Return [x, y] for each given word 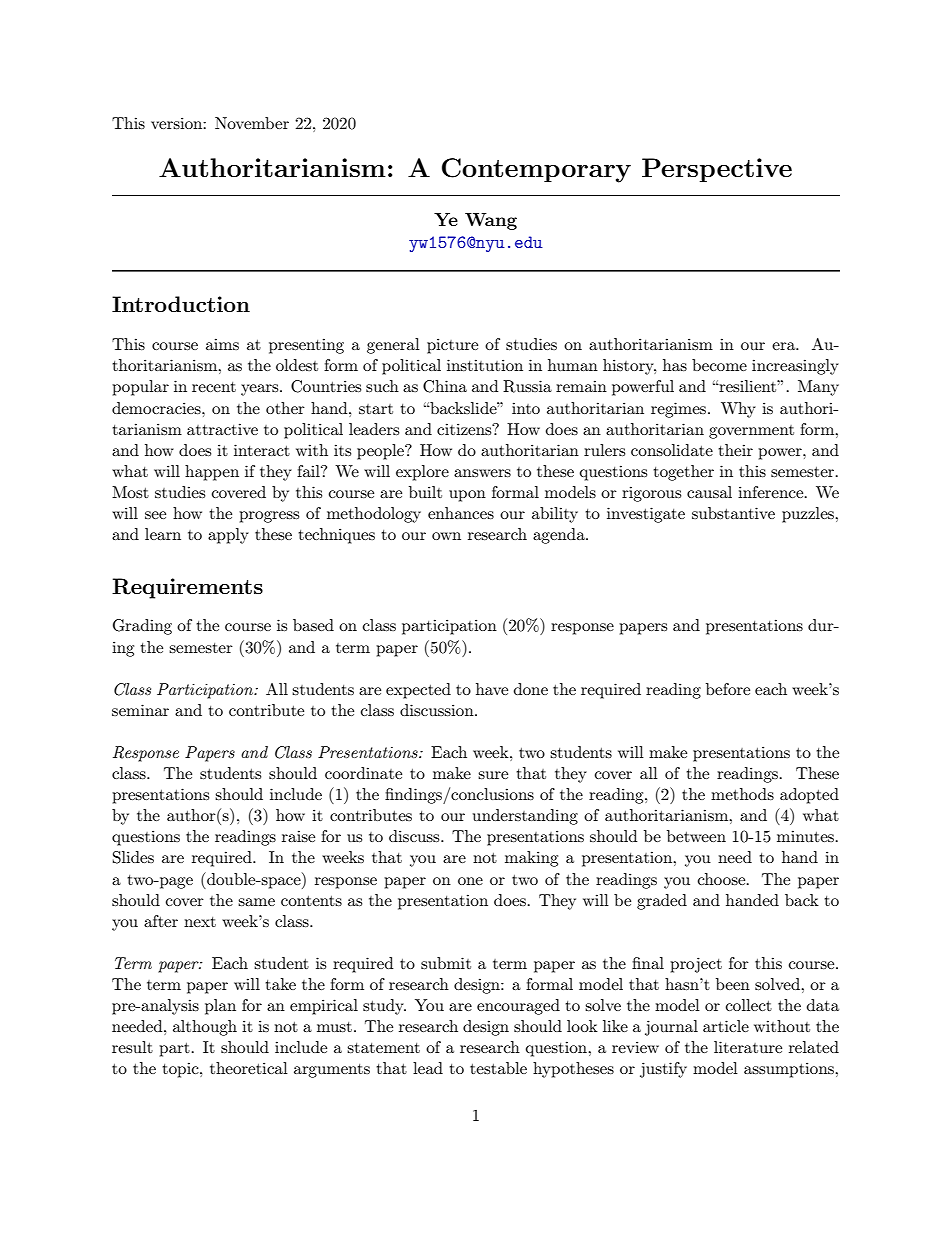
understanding [525, 817]
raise [298, 836]
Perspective [717, 170]
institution [485, 365]
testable [498, 1068]
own [446, 536]
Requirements [187, 588]
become [719, 365]
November [252, 123]
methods [742, 794]
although [205, 1028]
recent [214, 387]
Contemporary [536, 170]
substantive [733, 513]
